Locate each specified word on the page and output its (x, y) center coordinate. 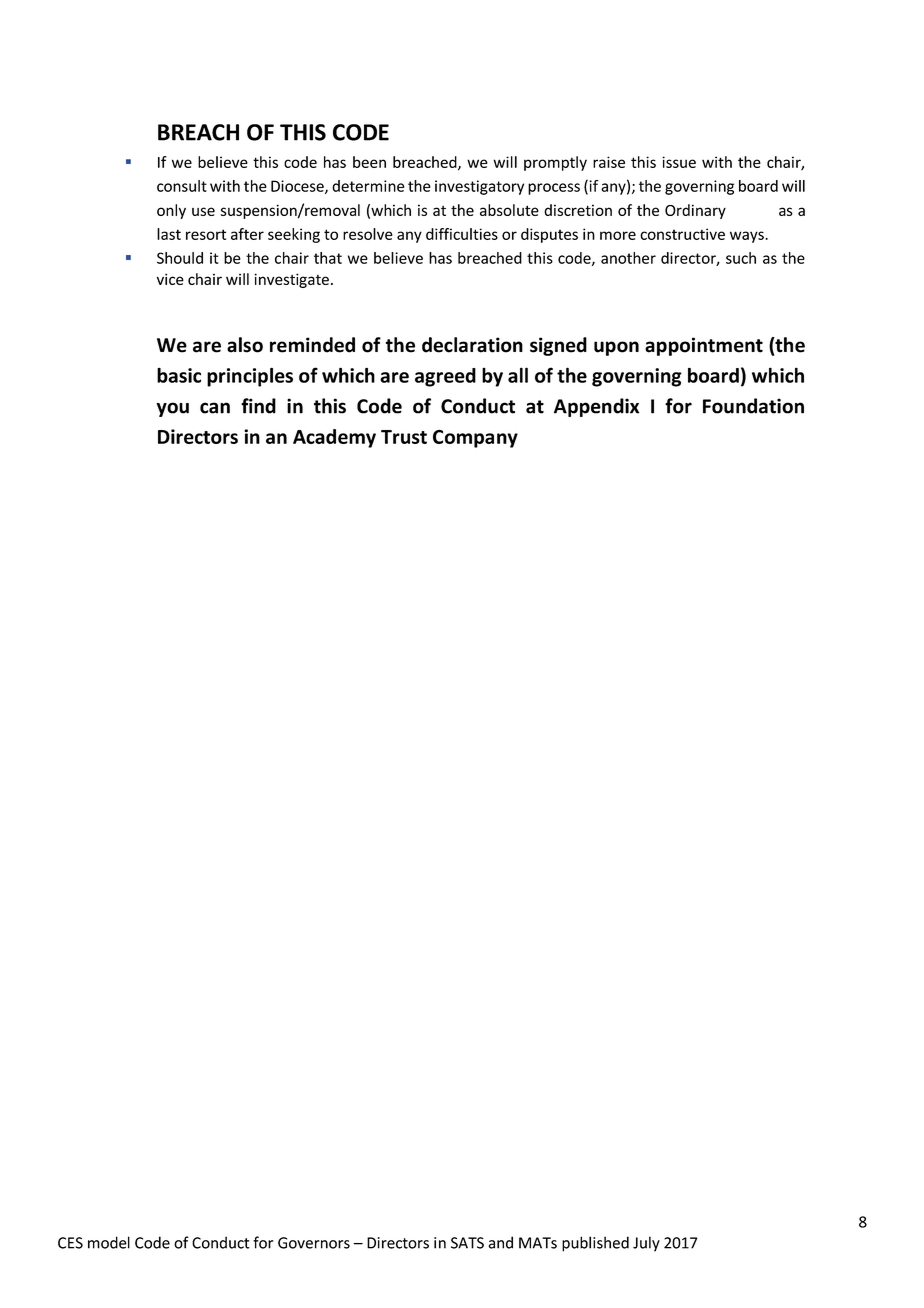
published (595, 1244)
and (500, 1242)
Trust (404, 437)
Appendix (596, 407)
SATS (467, 1243)
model (109, 1242)
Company (475, 438)
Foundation (753, 406)
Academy (334, 438)
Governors (314, 1243)
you (172, 409)
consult (182, 186)
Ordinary (695, 211)
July (646, 1244)
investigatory (479, 187)
